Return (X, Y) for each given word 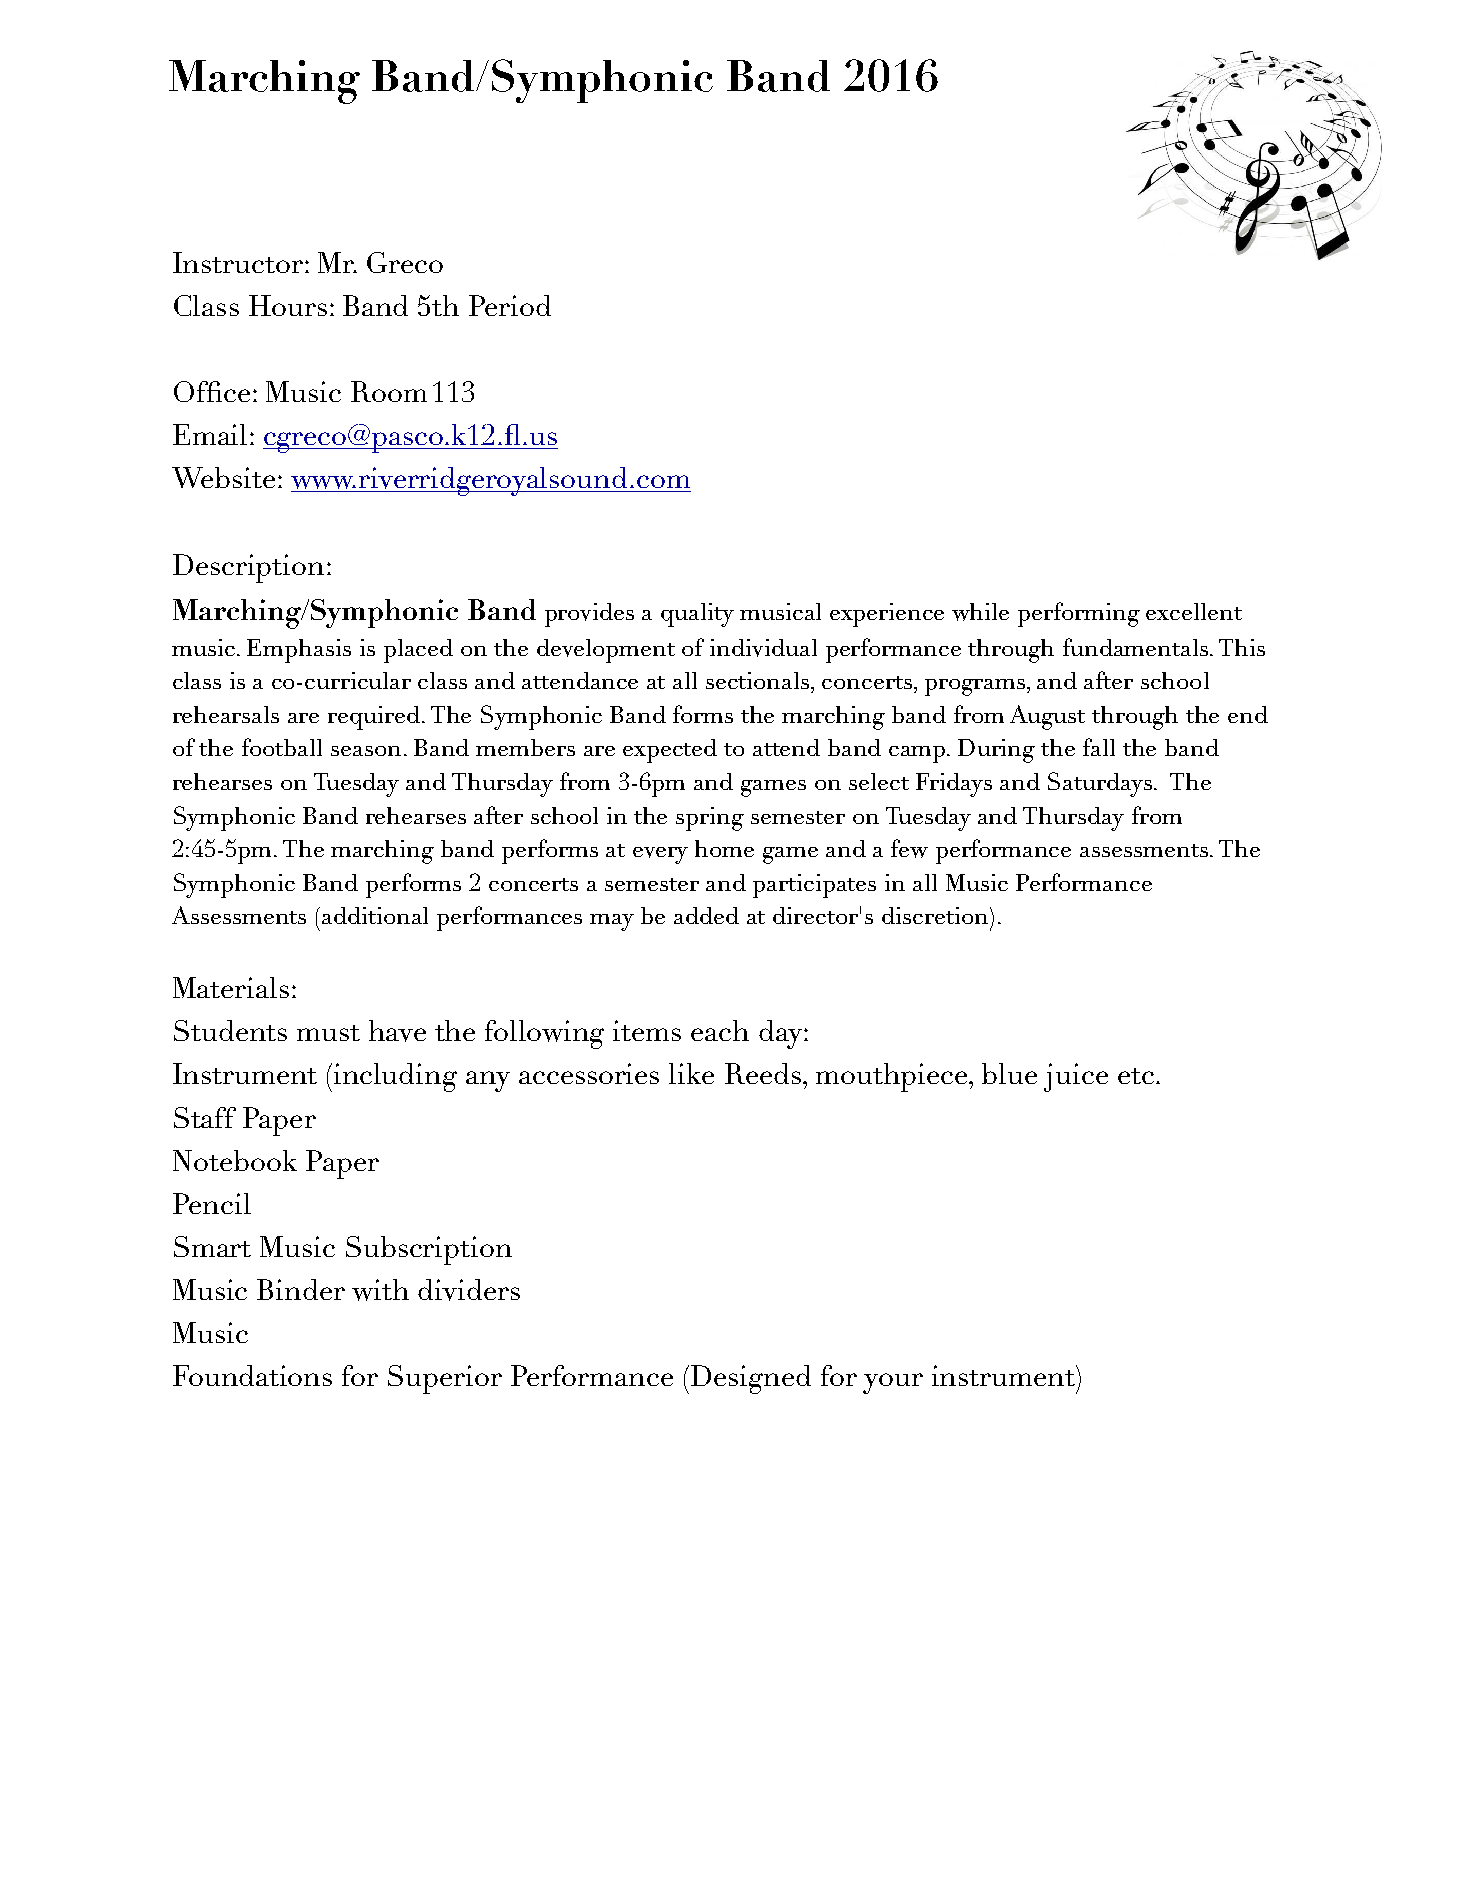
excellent (1194, 611)
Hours (288, 305)
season (366, 751)
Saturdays (1101, 784)
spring (710, 819)
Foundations (252, 1375)
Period (510, 305)
